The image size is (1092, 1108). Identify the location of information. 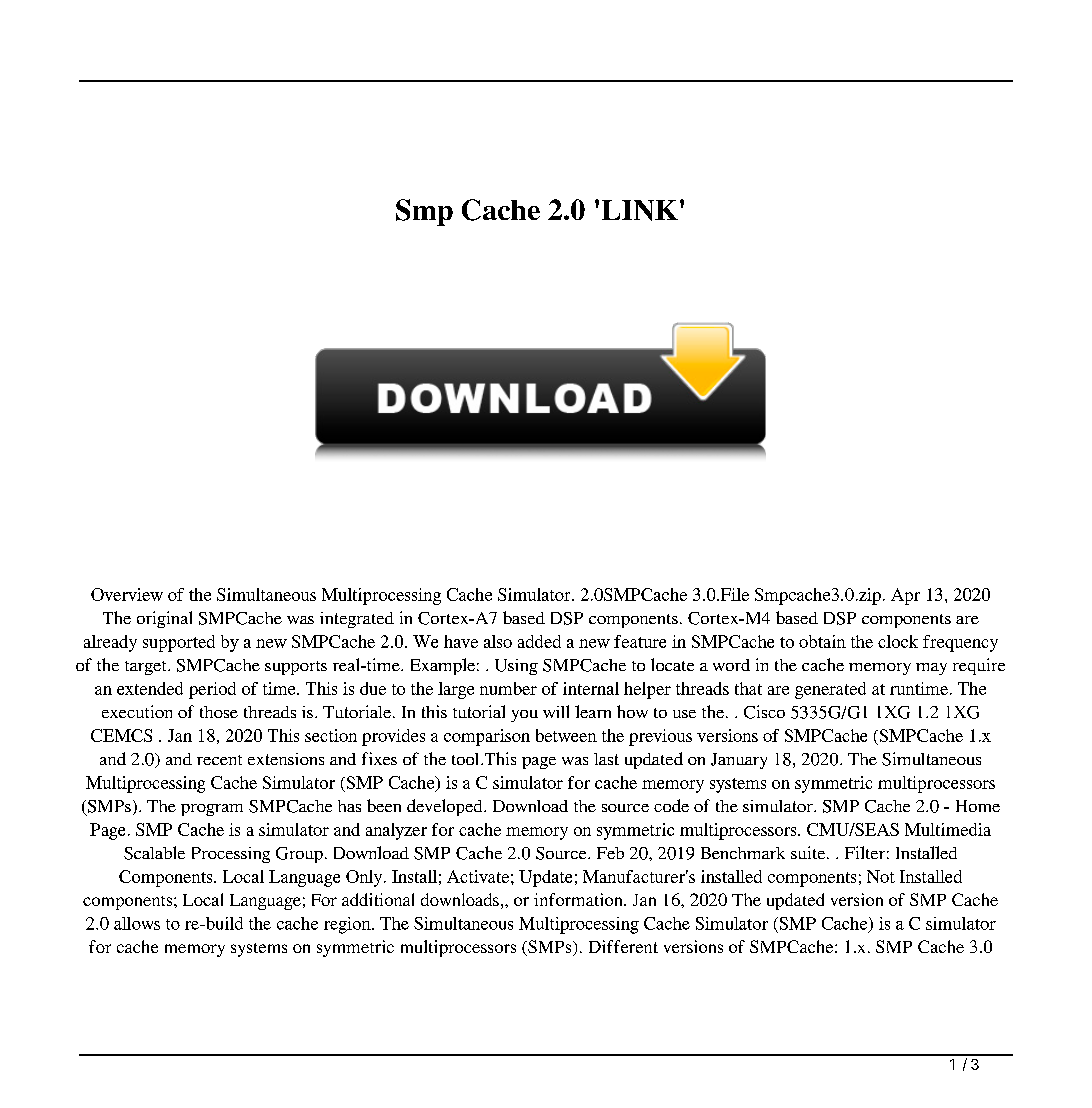
(579, 899).
